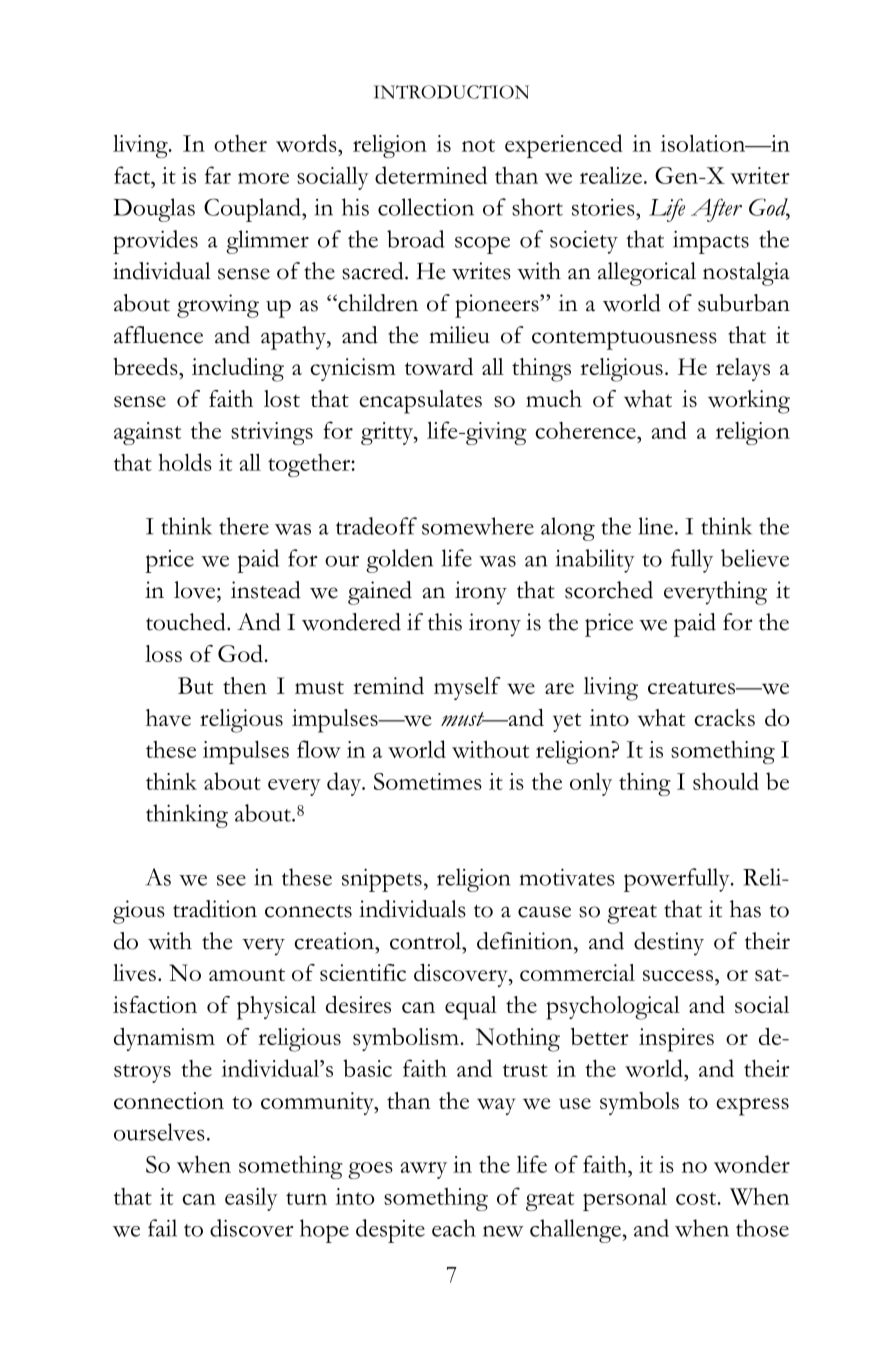  What do you see at coordinates (760, 175) in the screenshot?
I see `writer` at bounding box center [760, 175].
